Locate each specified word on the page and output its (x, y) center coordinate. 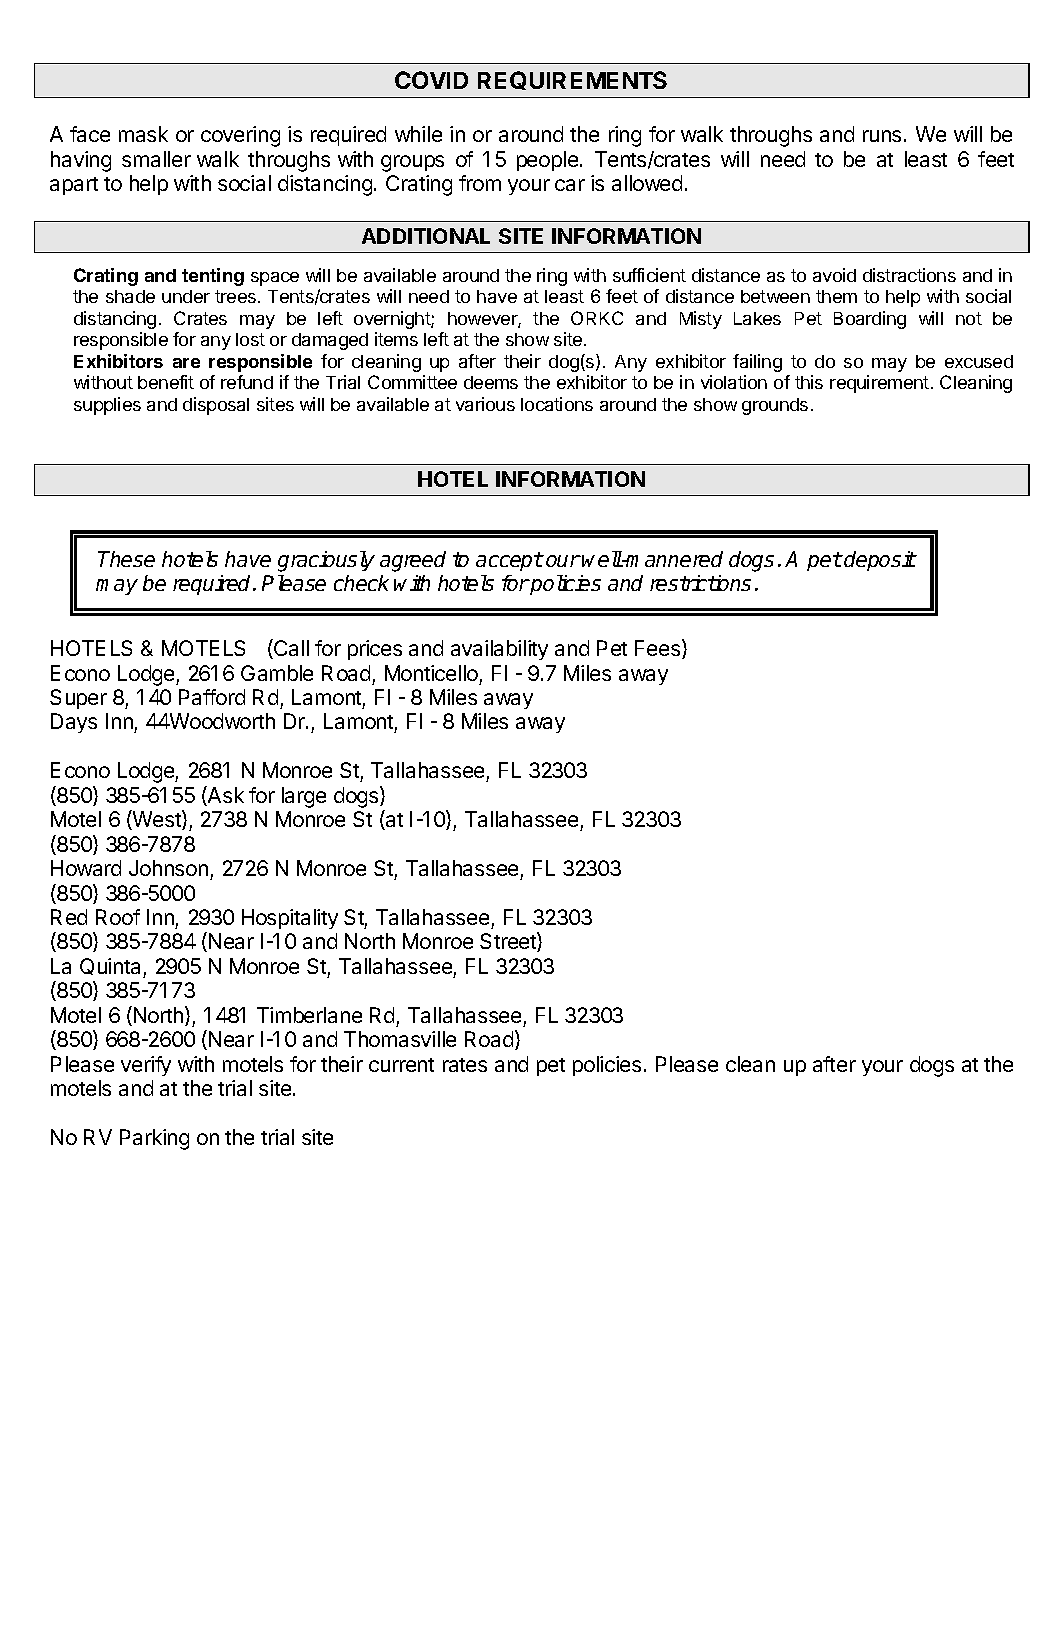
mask (143, 134)
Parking (154, 1139)
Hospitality (290, 919)
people (549, 161)
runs (882, 136)
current (401, 1065)
